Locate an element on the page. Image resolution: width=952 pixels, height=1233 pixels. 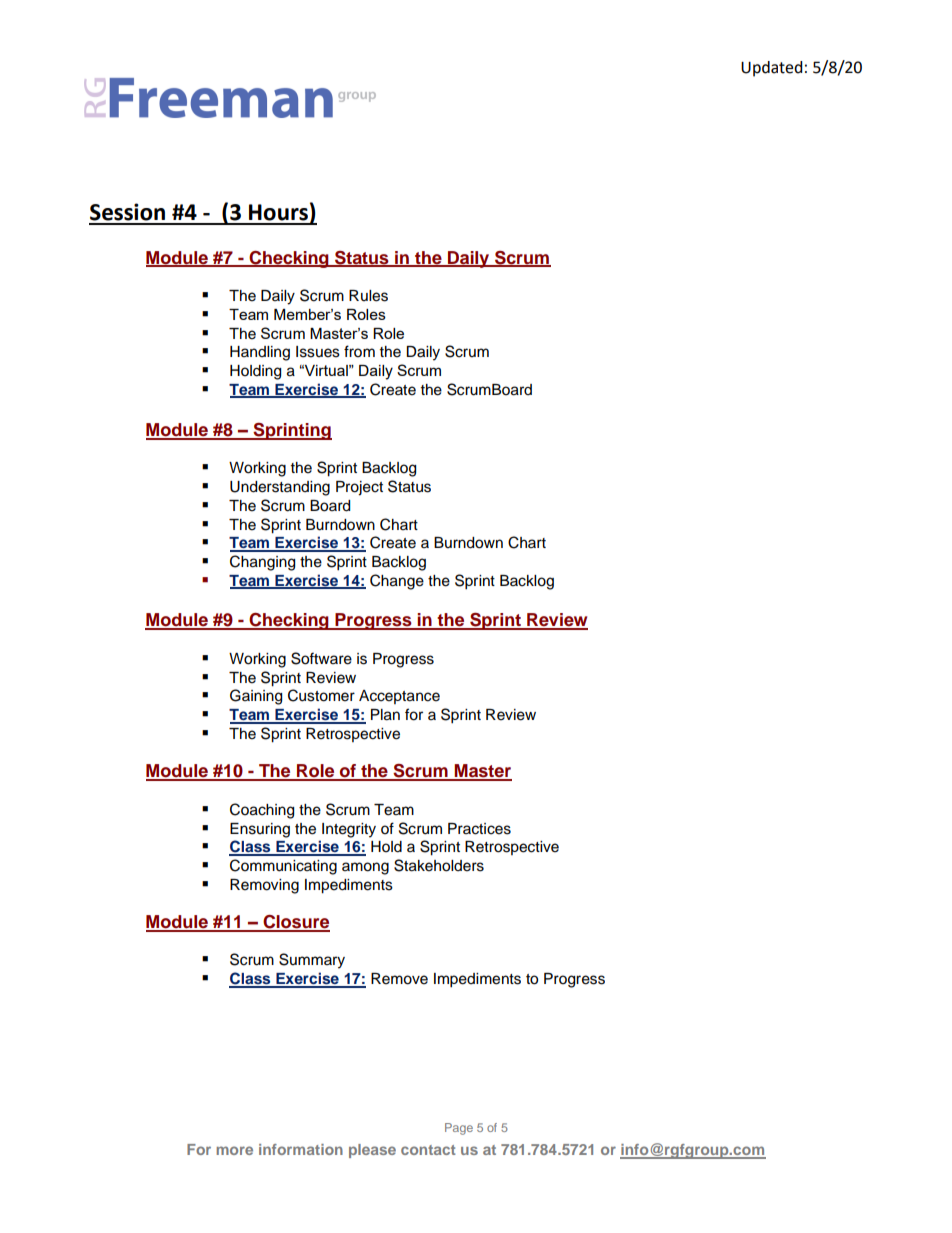
Practices is located at coordinates (479, 829).
